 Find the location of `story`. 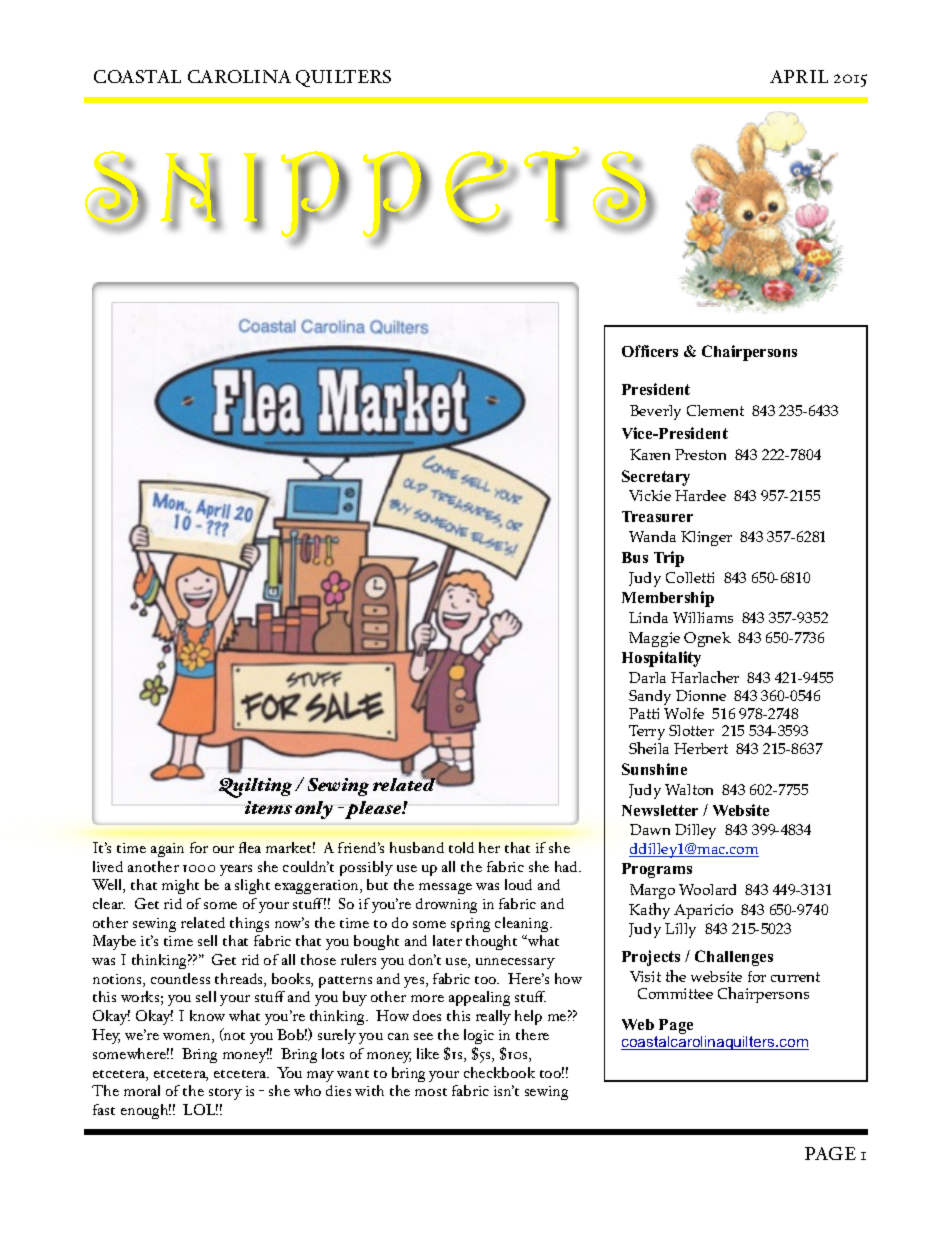

story is located at coordinates (225, 1094).
